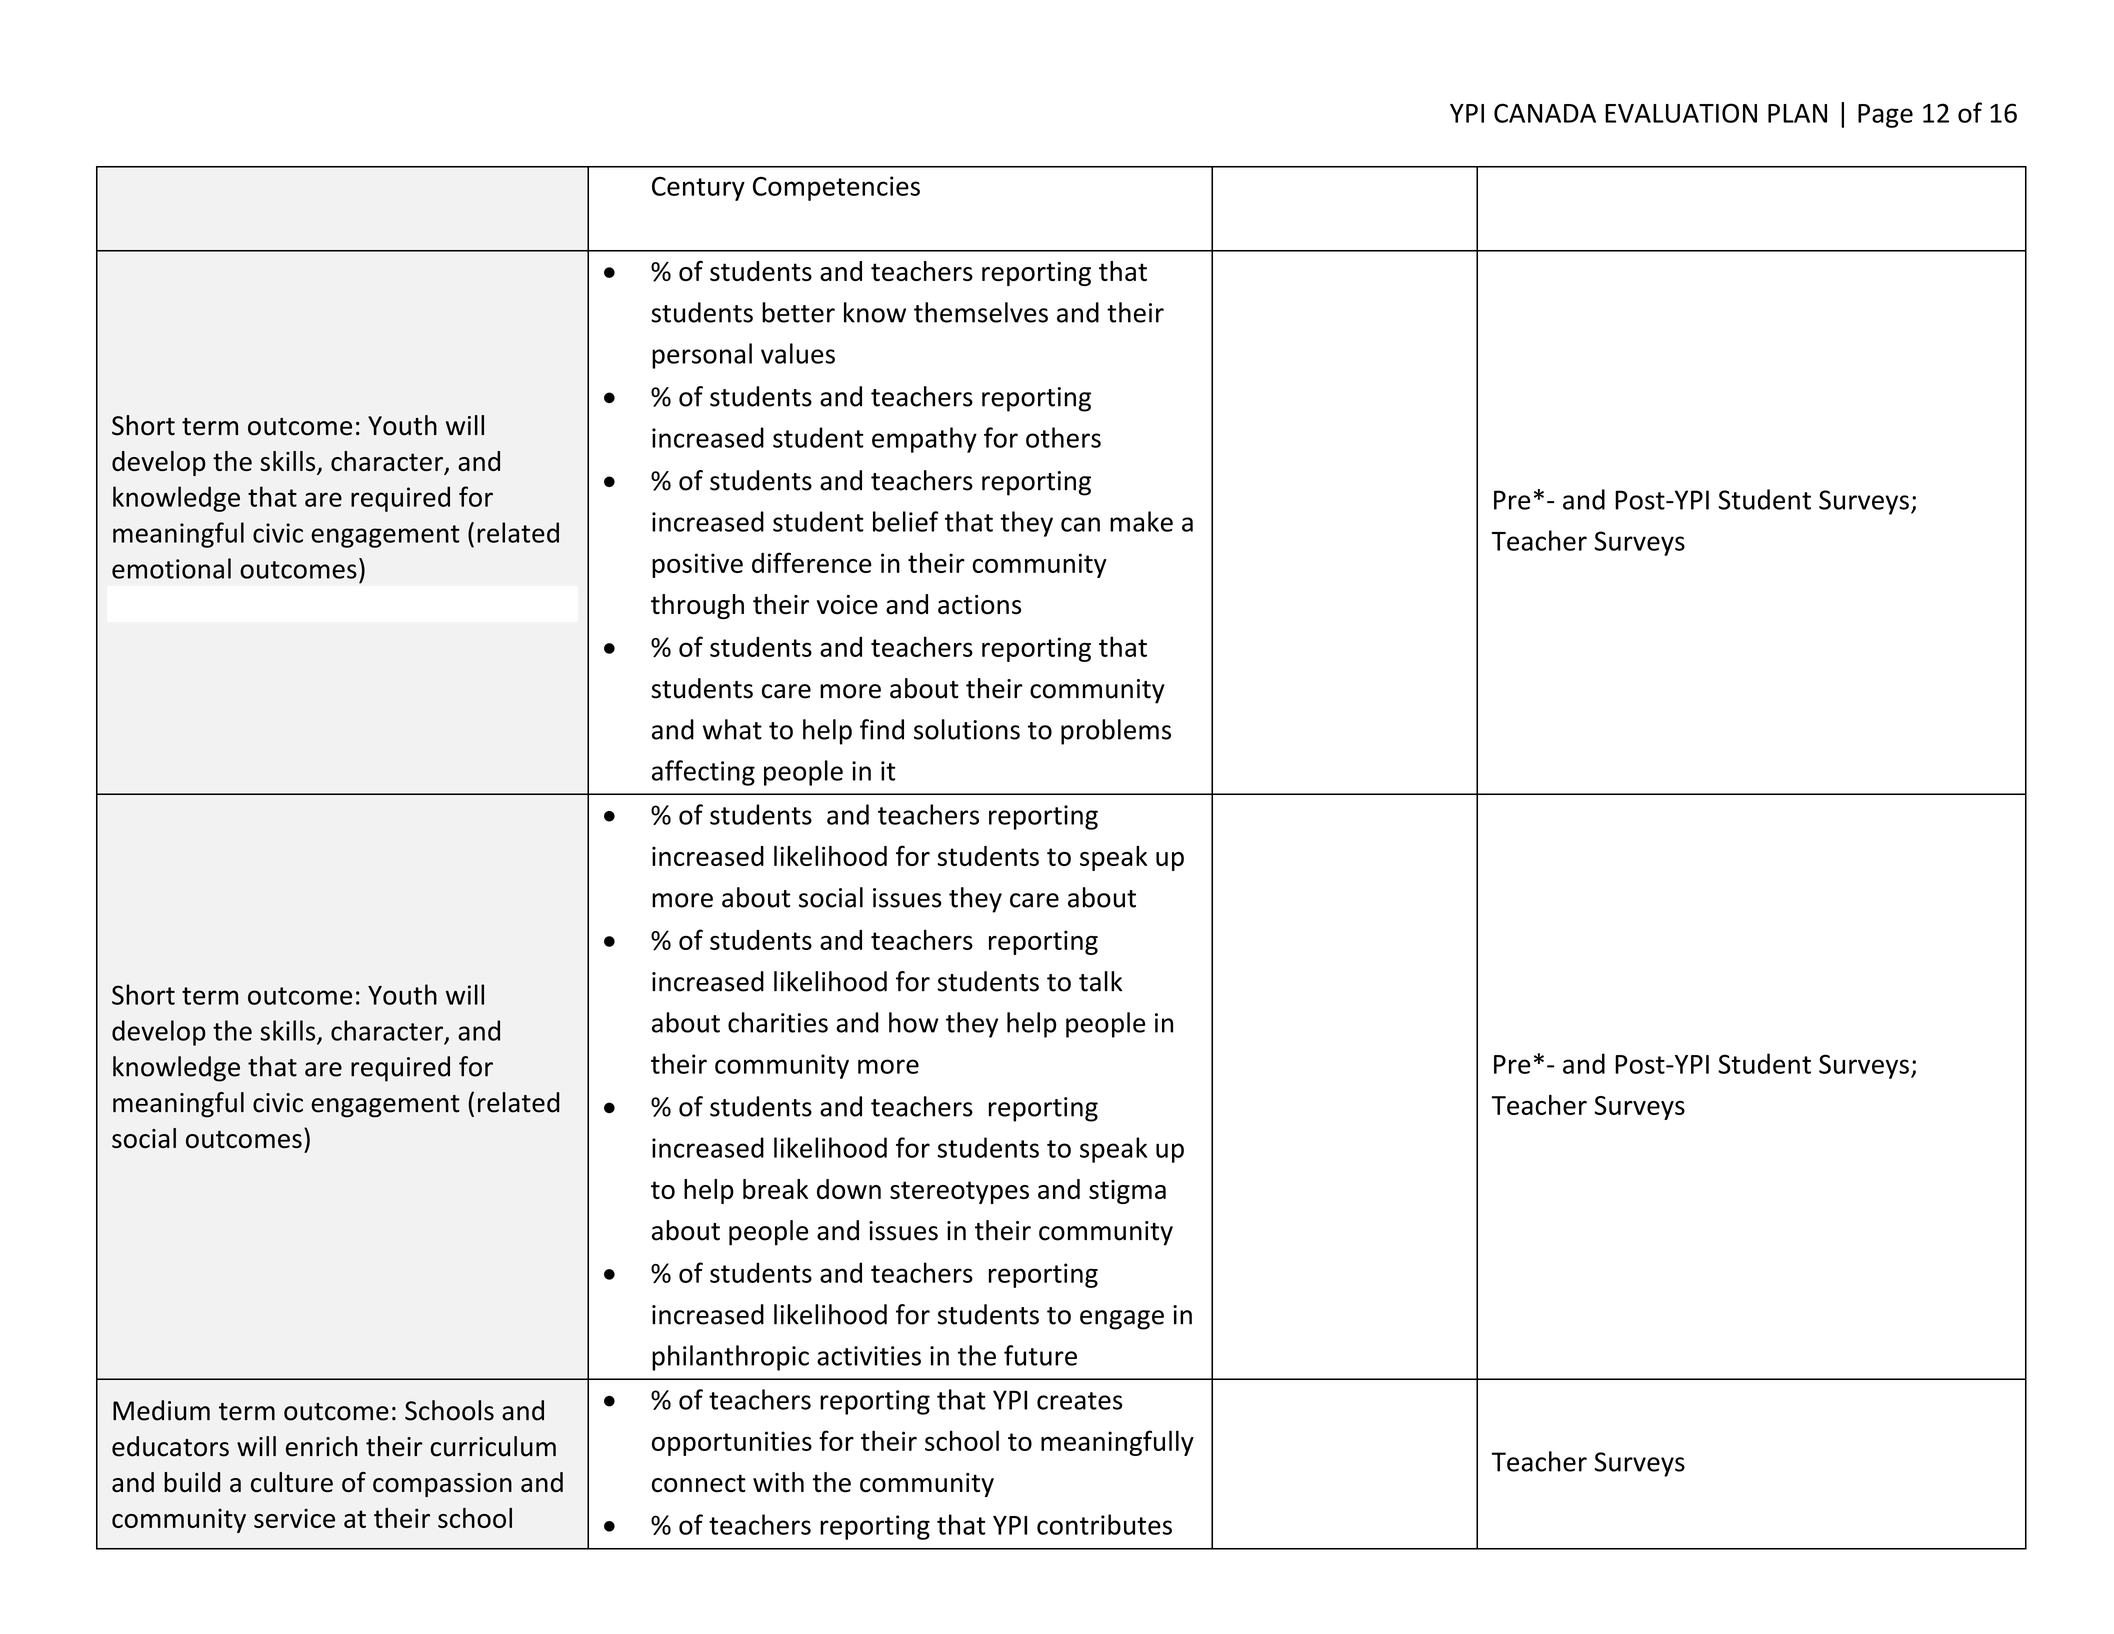 This screenshot has height=1634, width=2114. Describe the element at coordinates (1101, 981) in the screenshot. I see `talk` at that location.
